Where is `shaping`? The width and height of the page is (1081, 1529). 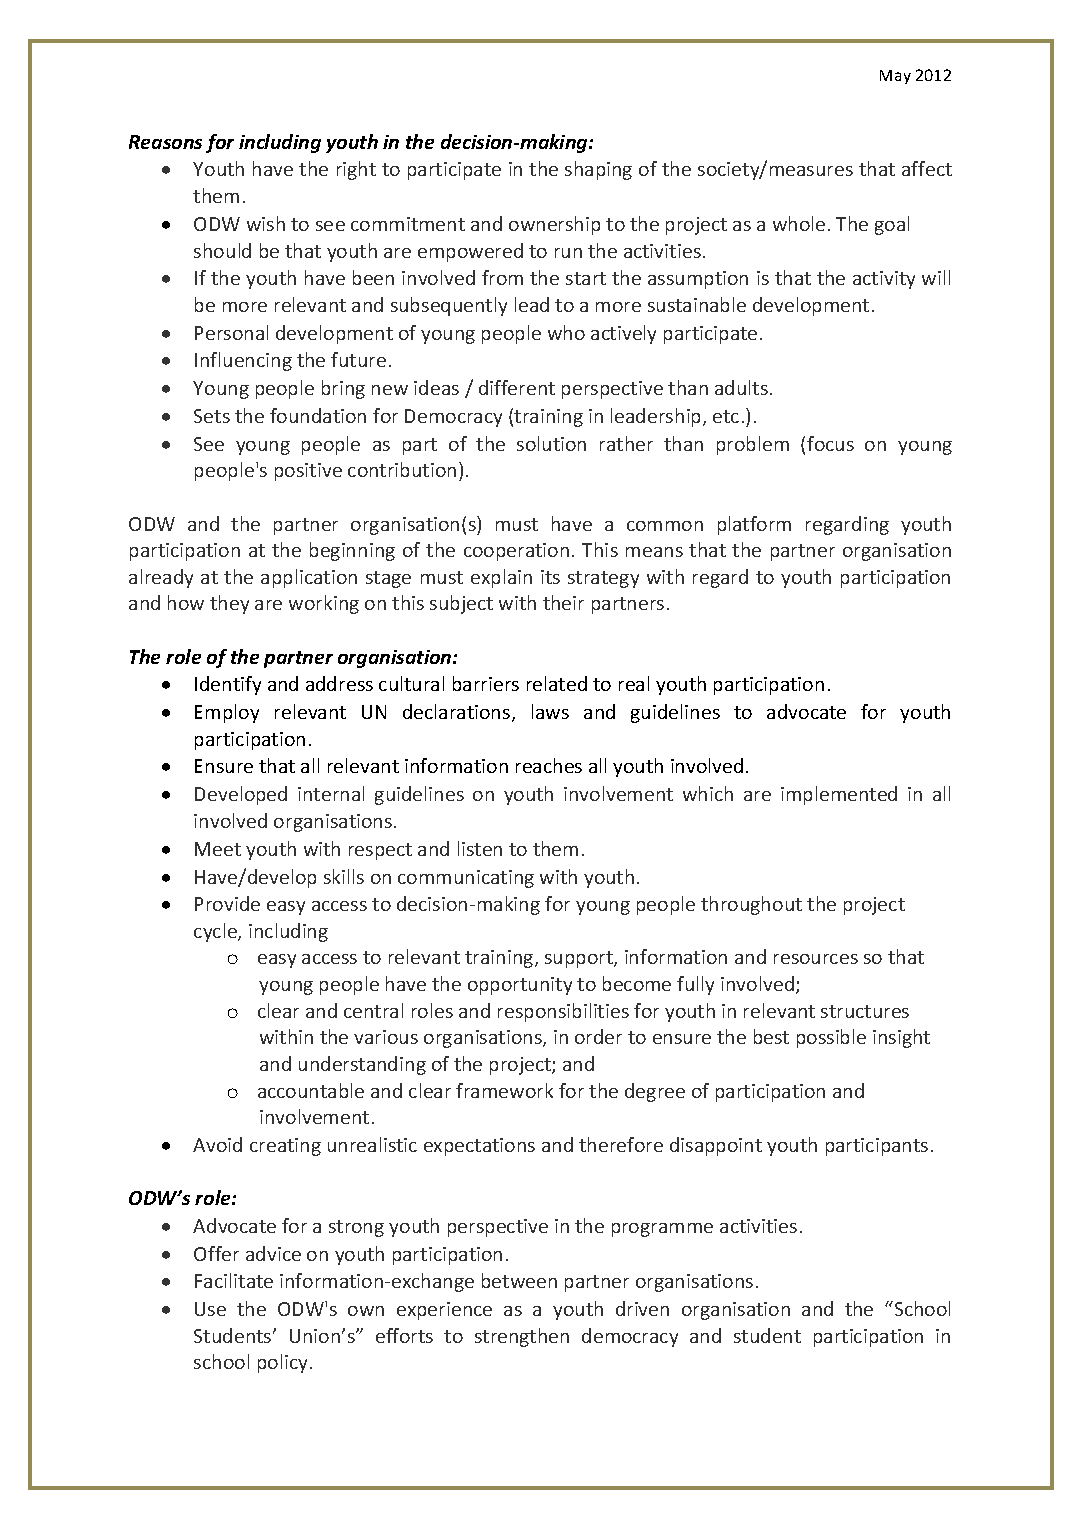
shaping is located at coordinates (598, 170).
